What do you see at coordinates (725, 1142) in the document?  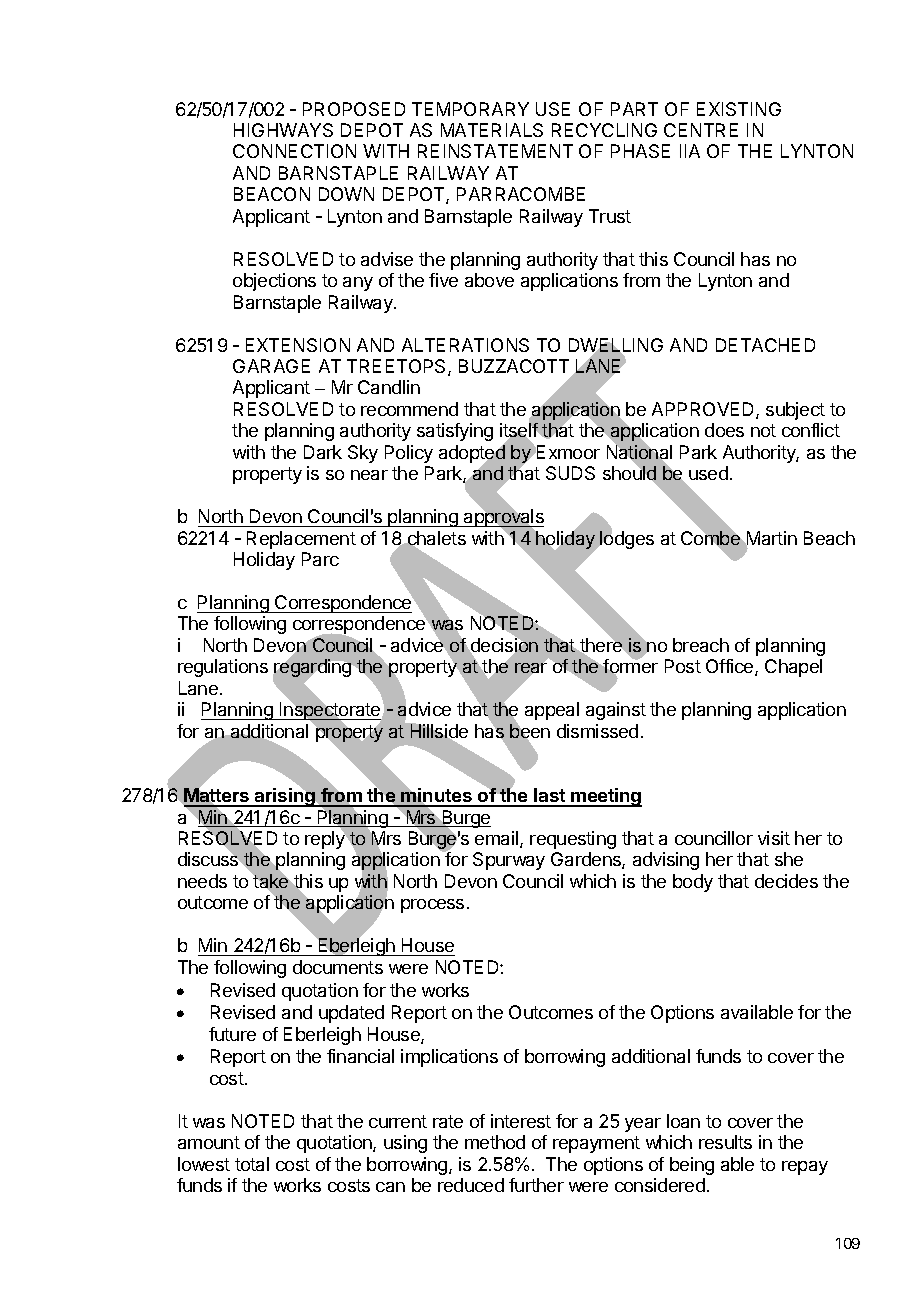 I see `results` at bounding box center [725, 1142].
